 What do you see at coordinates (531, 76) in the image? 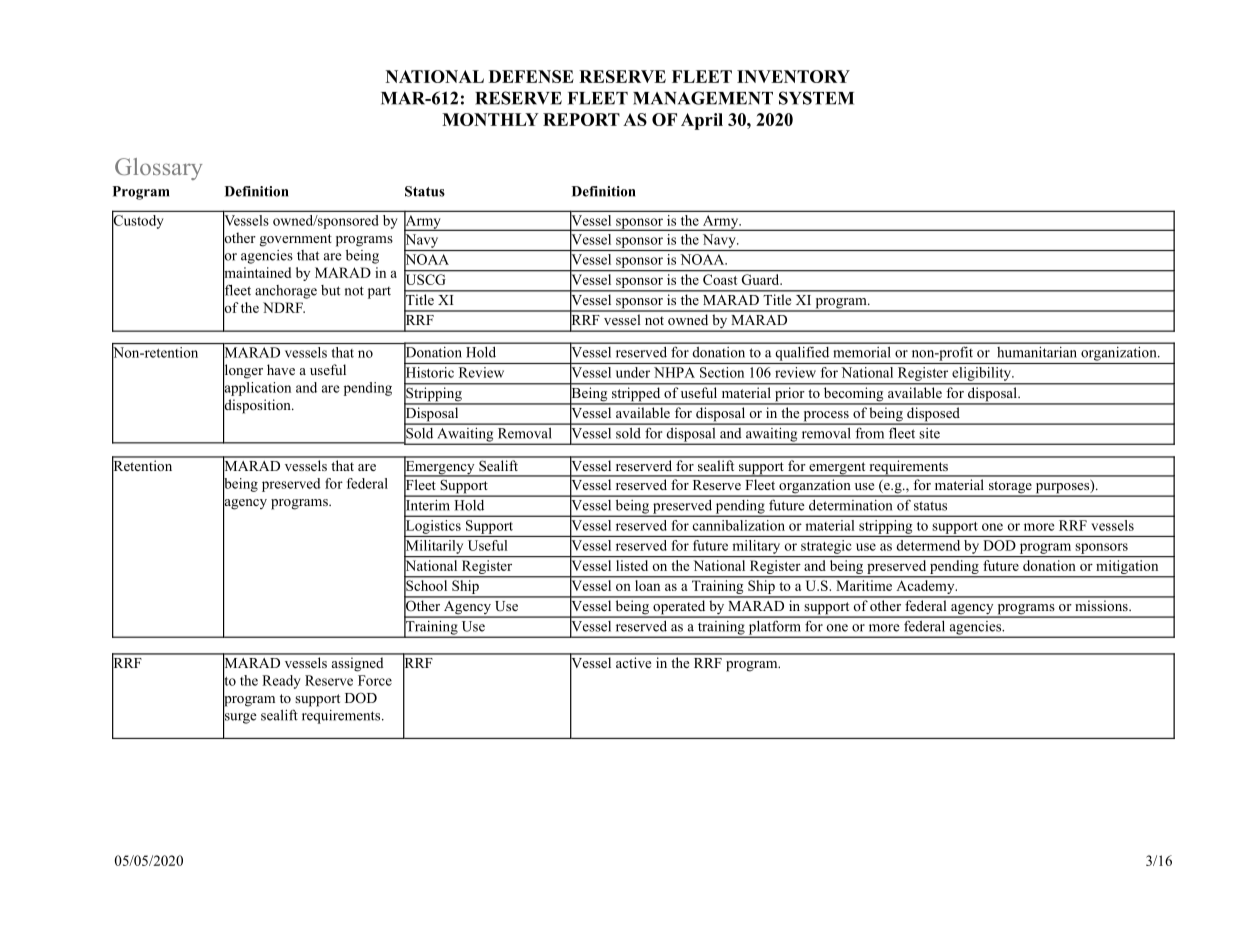
I see `DEFENSE` at bounding box center [531, 76].
